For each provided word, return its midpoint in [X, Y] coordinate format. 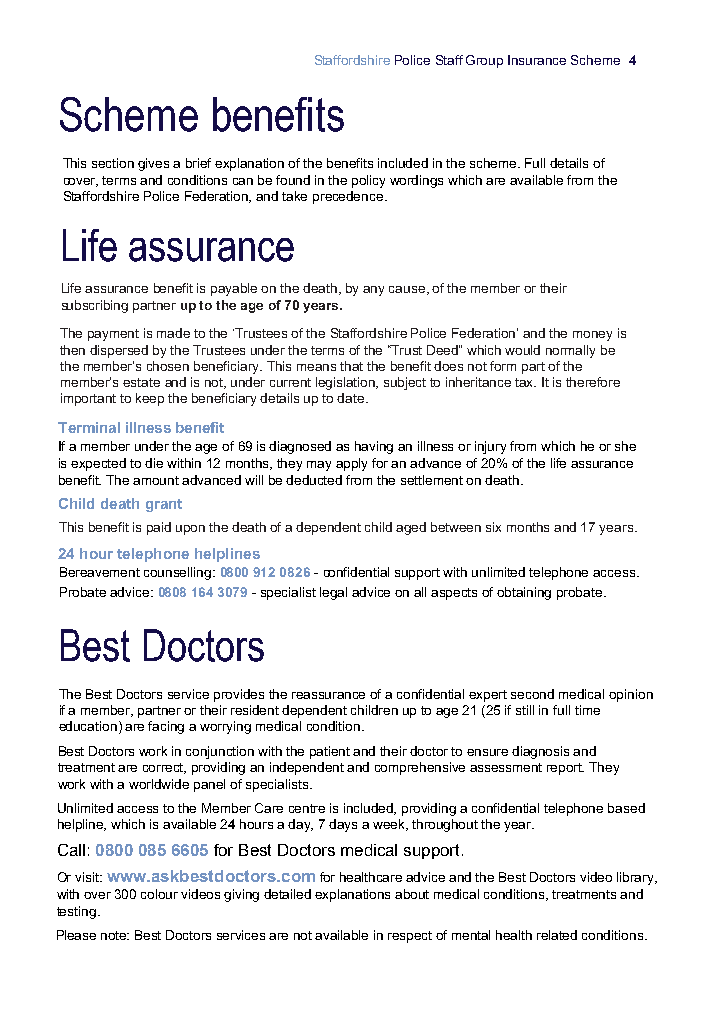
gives [153, 164]
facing [166, 727]
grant [164, 505]
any [373, 291]
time [587, 710]
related [557, 935]
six [493, 527]
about [412, 894]
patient [330, 752]
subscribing [95, 306]
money [592, 336]
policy [368, 181]
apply [351, 464]
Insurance [537, 60]
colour [159, 894]
